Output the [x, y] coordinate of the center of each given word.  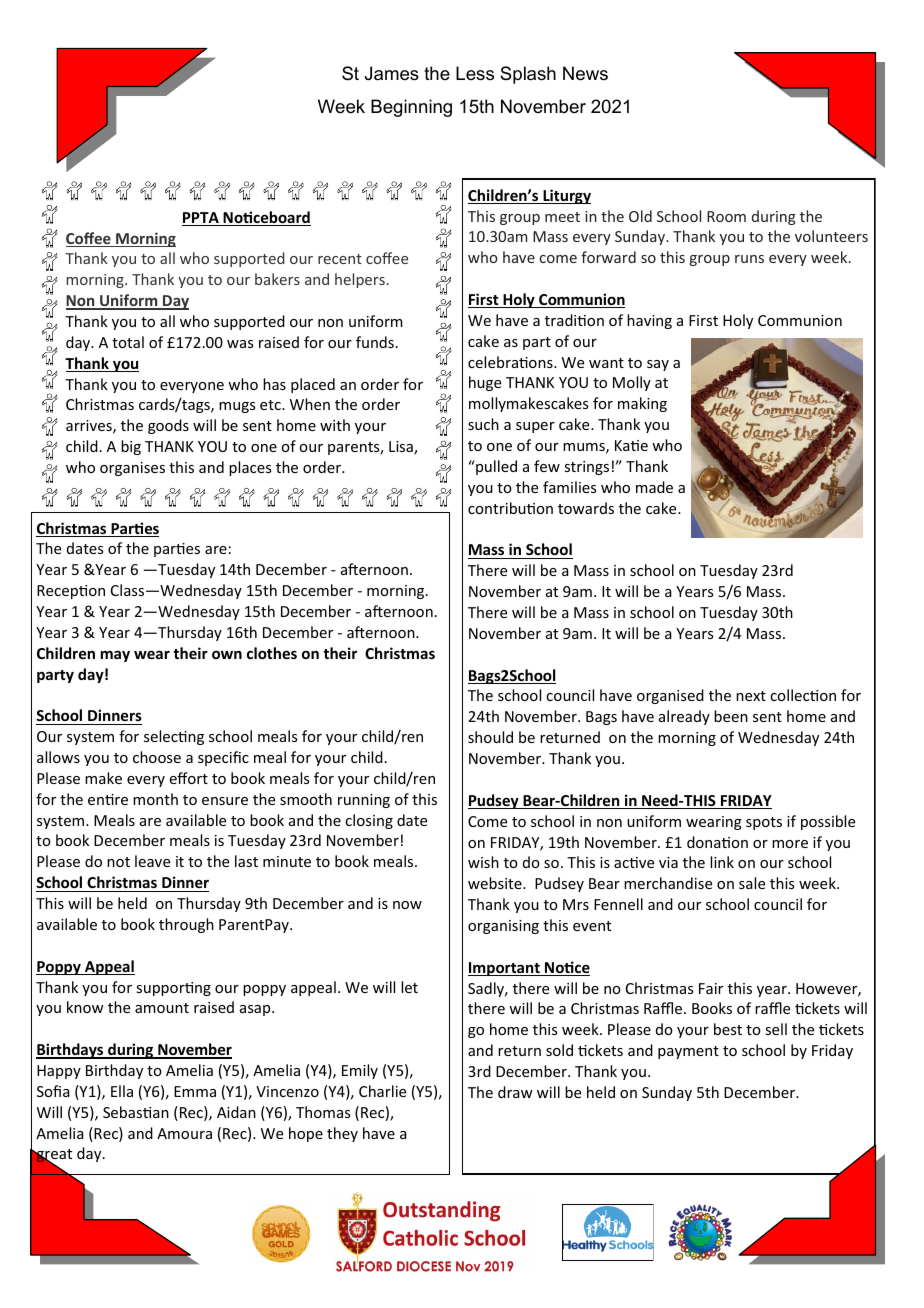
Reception [71, 592]
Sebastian [136, 1112]
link [722, 862]
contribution [510, 508]
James [392, 73]
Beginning [411, 108]
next [751, 696]
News [585, 73]
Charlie [382, 1091]
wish [483, 862]
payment [688, 1052]
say [658, 365]
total [128, 342]
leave [152, 861]
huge [485, 383]
